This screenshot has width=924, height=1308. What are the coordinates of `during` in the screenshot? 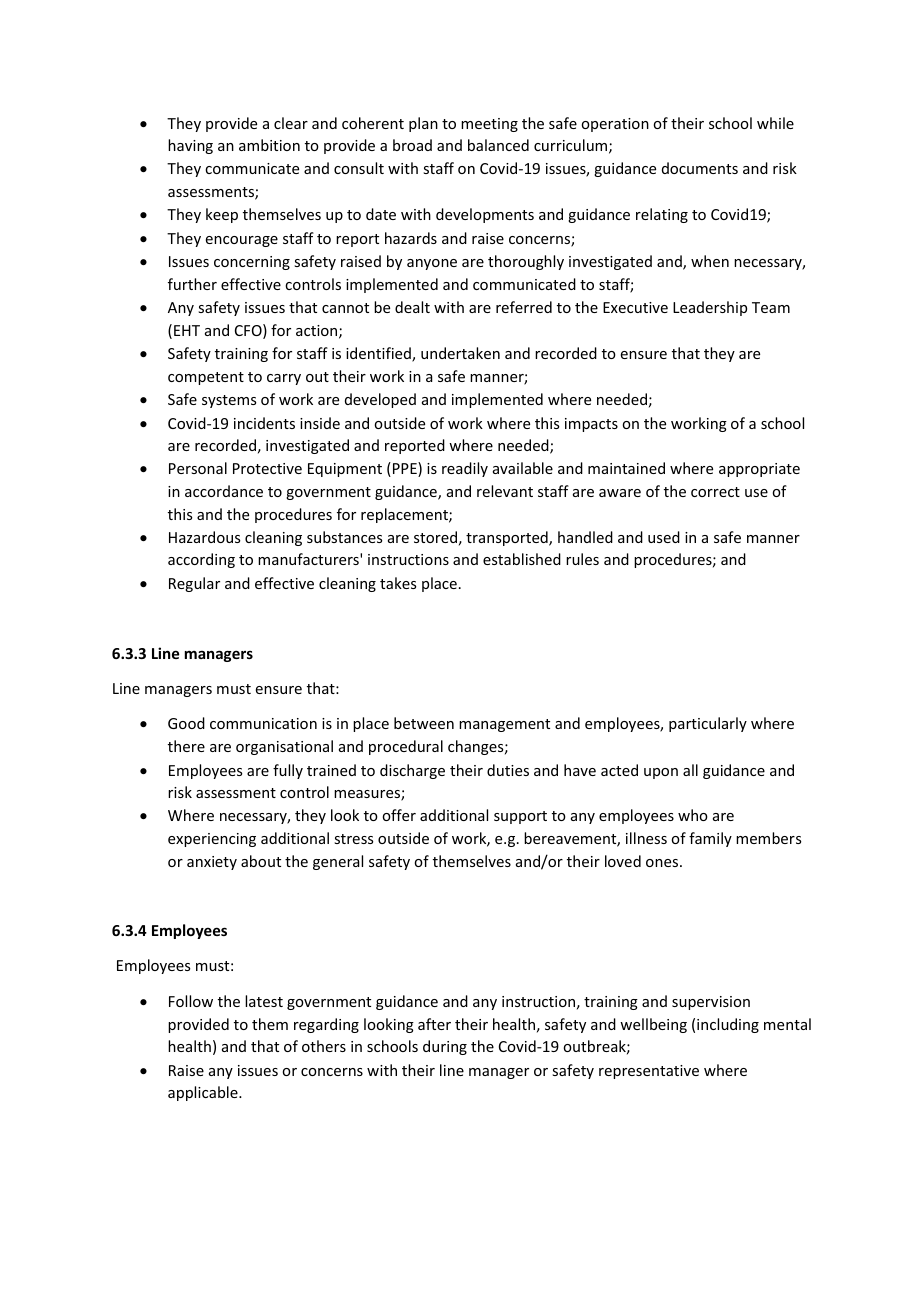 It's located at (445, 1047).
